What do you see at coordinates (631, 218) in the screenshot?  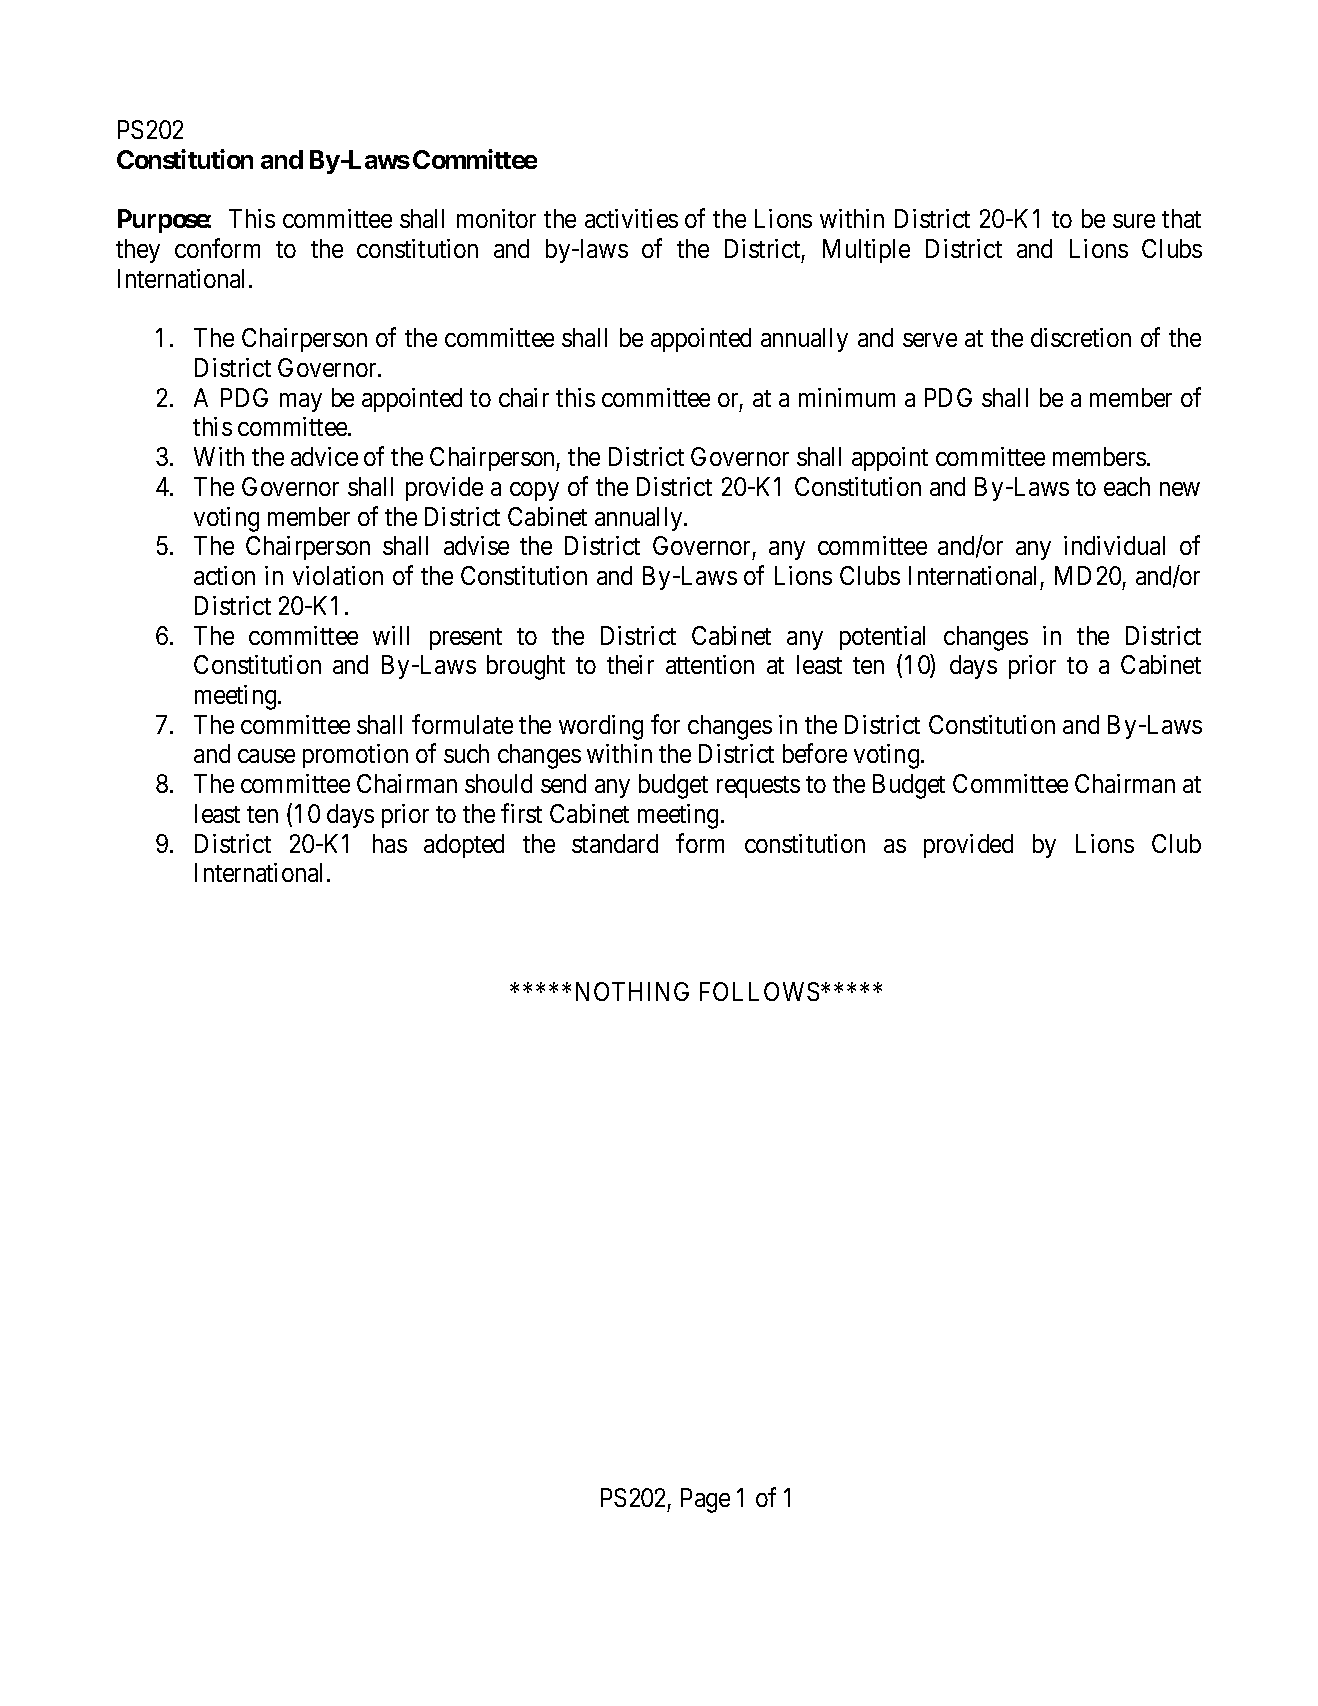 I see `activities` at bounding box center [631, 218].
